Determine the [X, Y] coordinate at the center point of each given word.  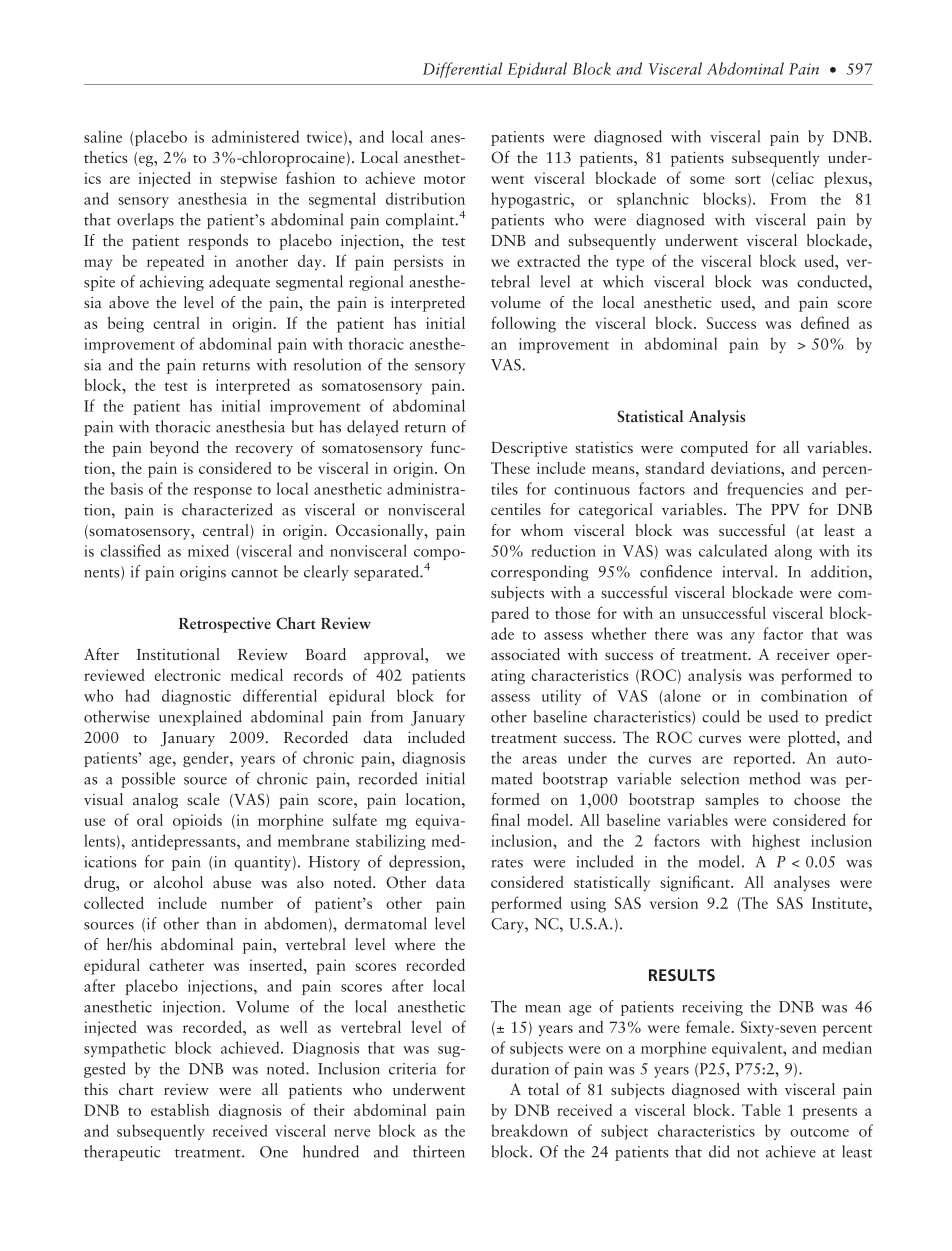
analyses [802, 884]
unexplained [200, 718]
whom [542, 530]
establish [180, 1109]
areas [539, 760]
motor [445, 179]
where [415, 944]
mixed [208, 550]
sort [748, 179]
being [126, 324]
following [523, 324]
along [793, 552]
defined [825, 322]
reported [763, 759]
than [221, 923]
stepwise [248, 180]
